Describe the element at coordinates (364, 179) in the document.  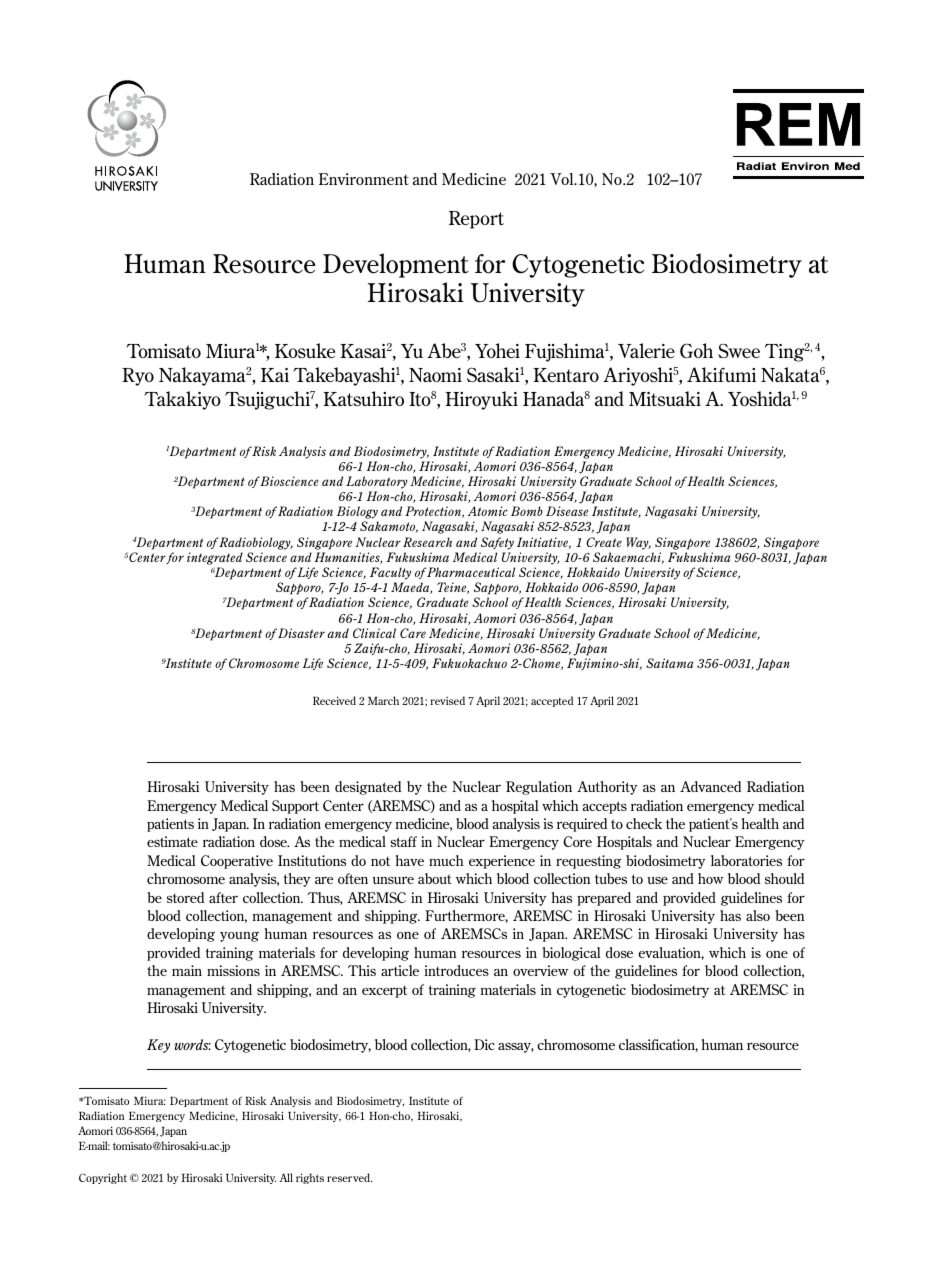
I see `Environment` at that location.
